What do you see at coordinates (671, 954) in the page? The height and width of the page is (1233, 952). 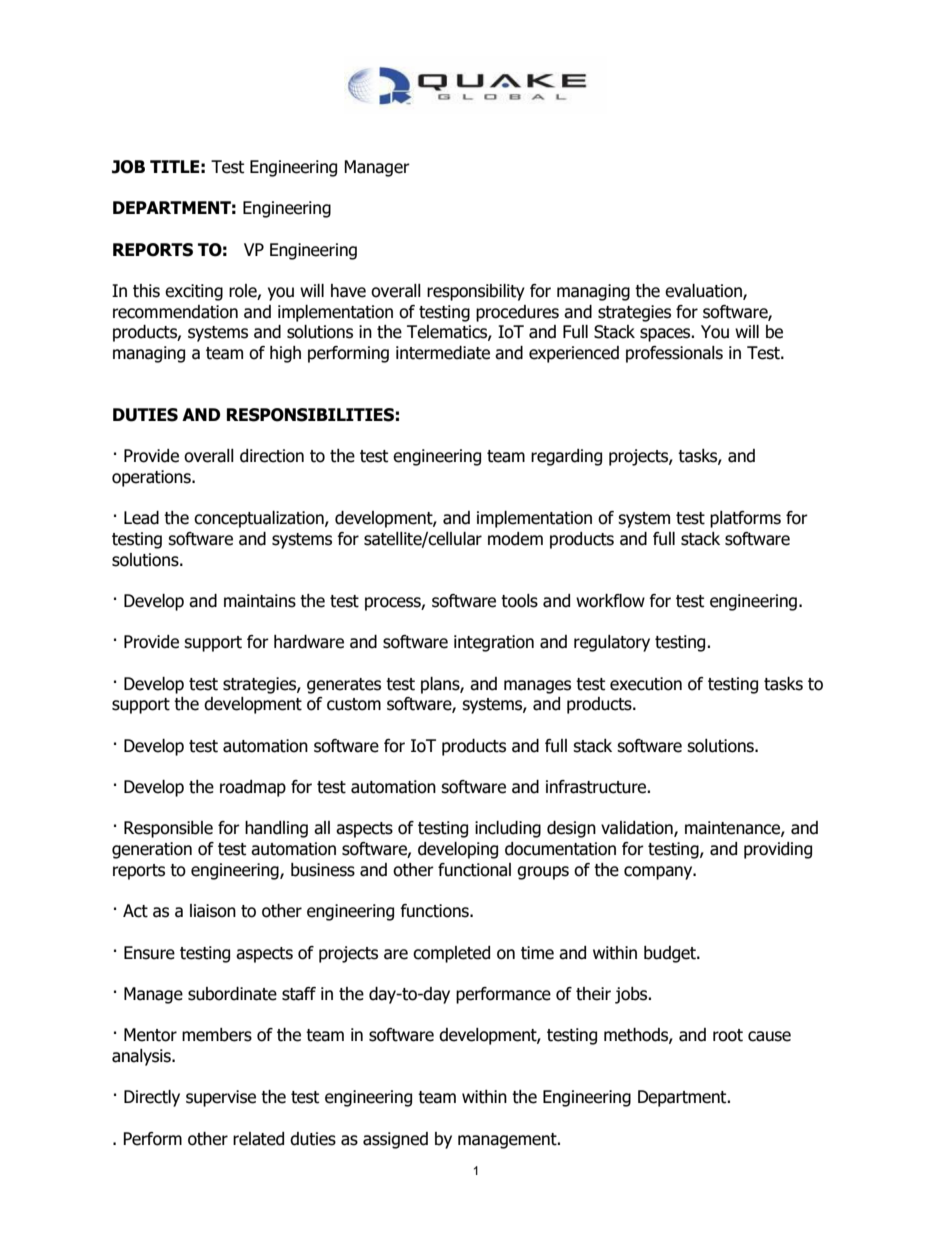 I see `budget` at bounding box center [671, 954].
